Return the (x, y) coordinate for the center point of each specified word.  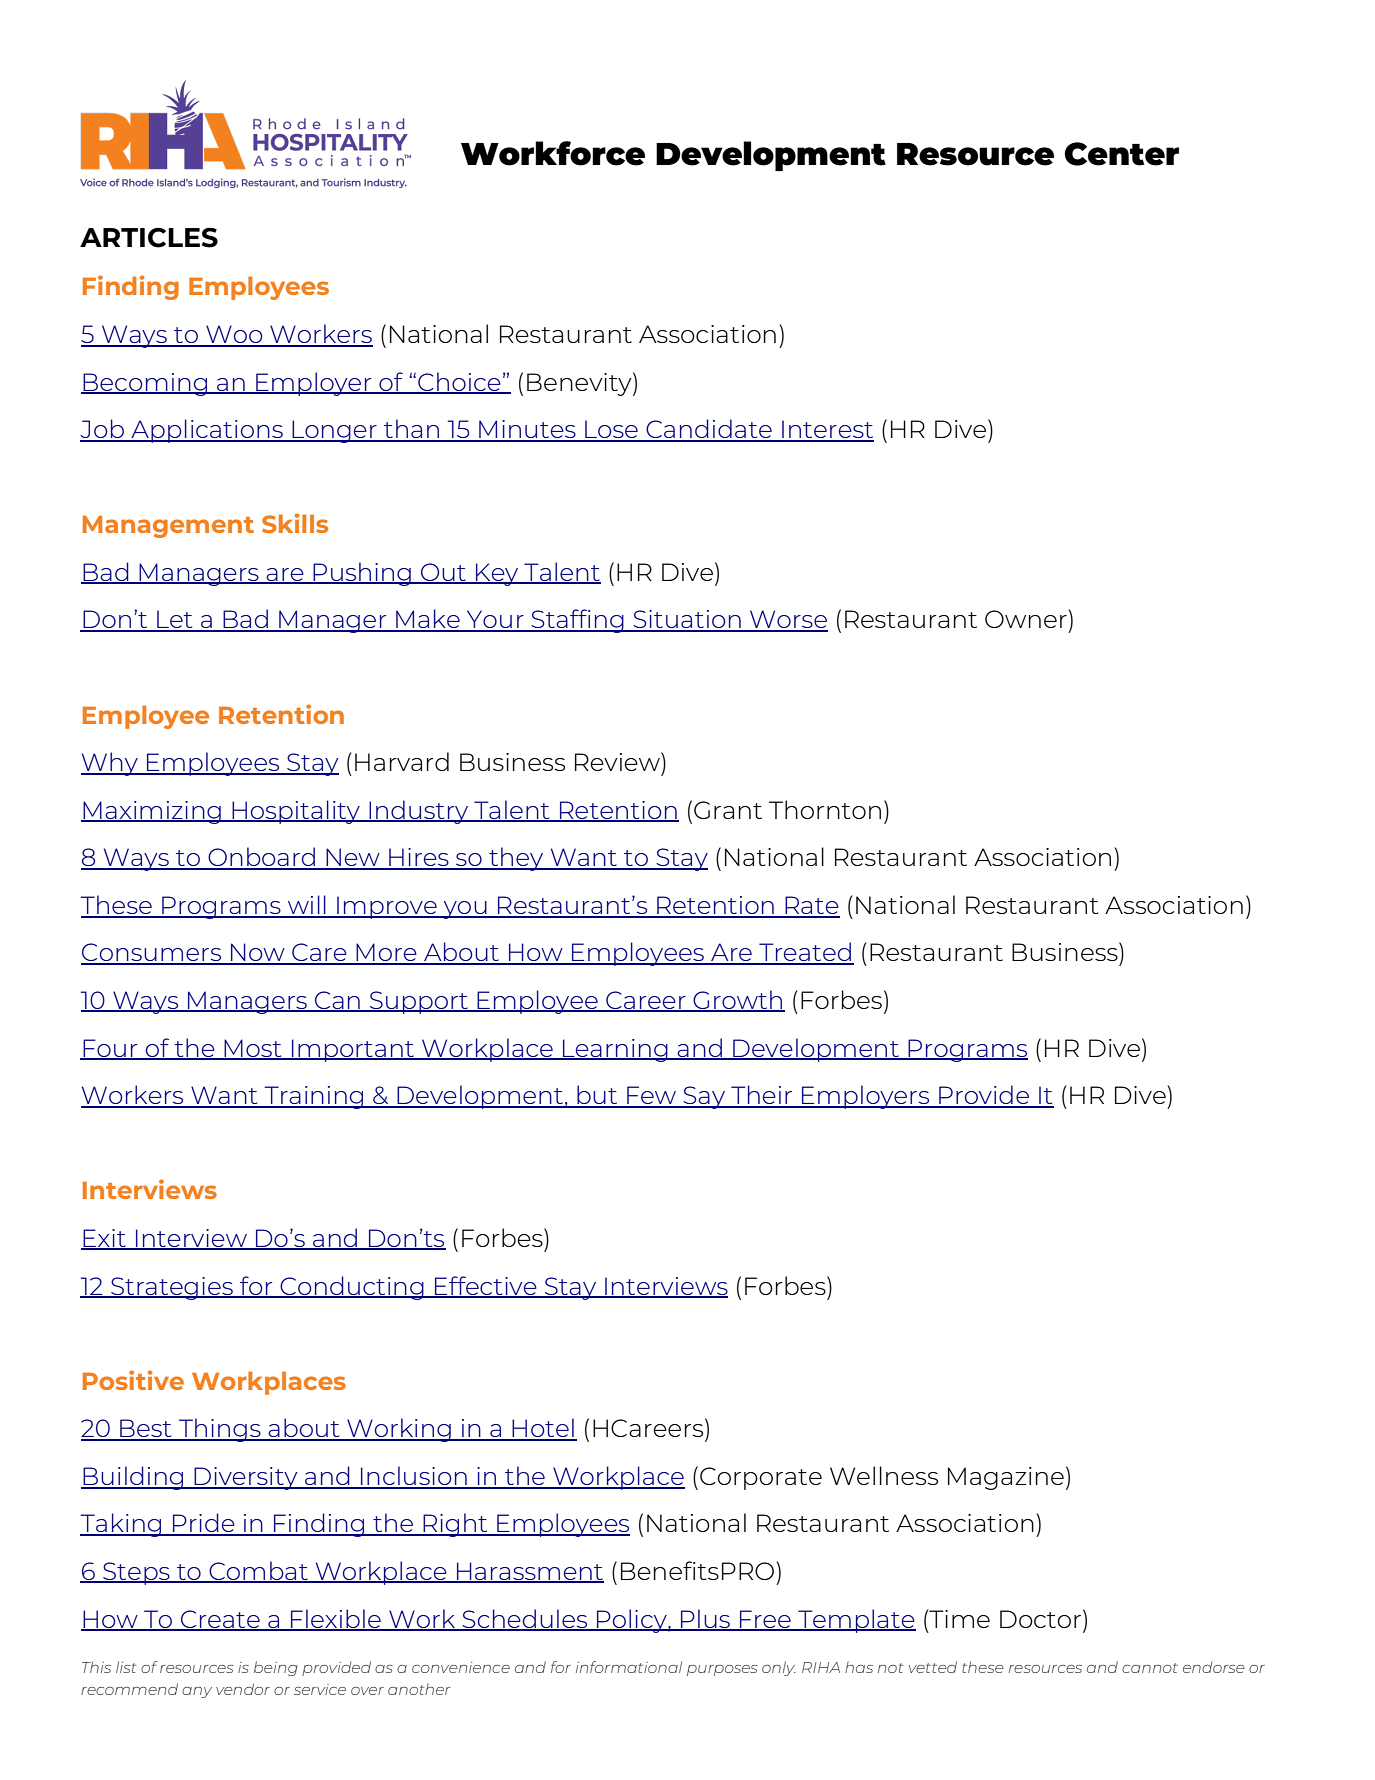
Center (1122, 154)
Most (253, 1049)
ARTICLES (149, 238)
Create (220, 1620)
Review (618, 761)
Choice (459, 382)
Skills (295, 523)
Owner (1026, 619)
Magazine (1006, 1478)
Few (651, 1096)
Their (761, 1096)
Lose (611, 430)
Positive (133, 1380)
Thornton (825, 809)
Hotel (543, 1429)
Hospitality (296, 812)
